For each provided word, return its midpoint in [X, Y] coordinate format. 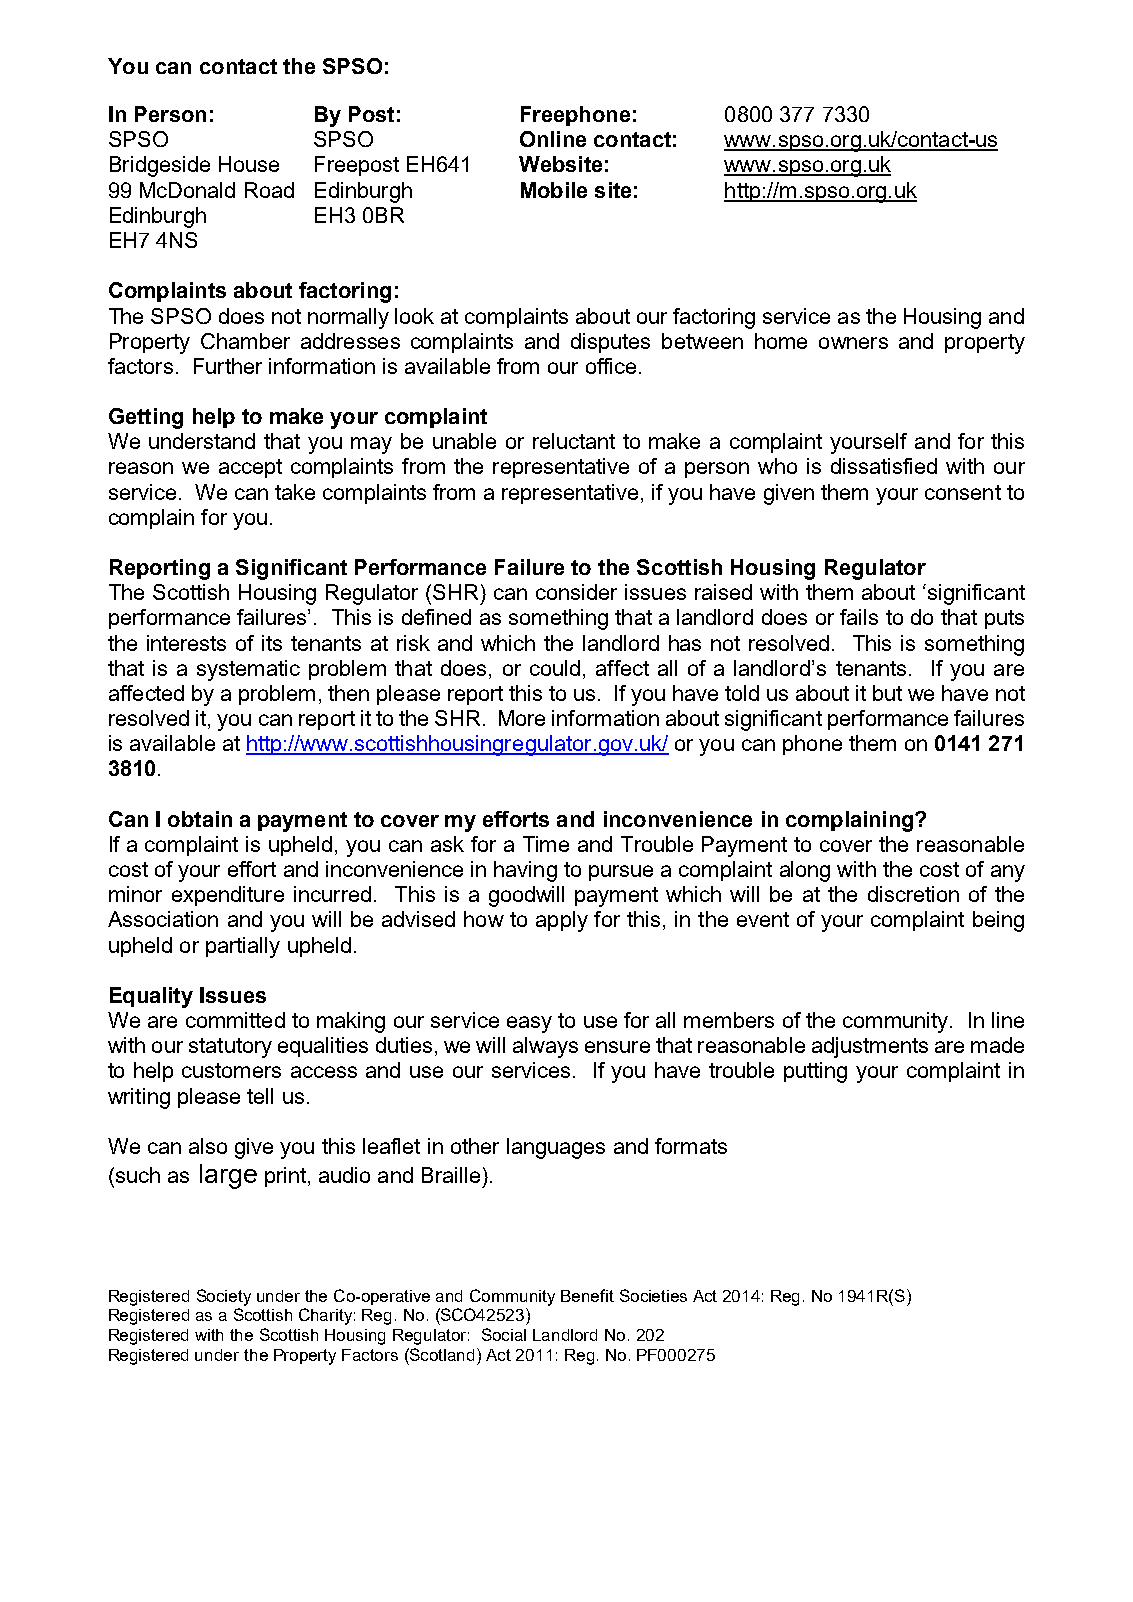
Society [224, 1297]
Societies [653, 1295]
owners [853, 343]
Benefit [587, 1295]
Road [269, 190]
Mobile [554, 190]
